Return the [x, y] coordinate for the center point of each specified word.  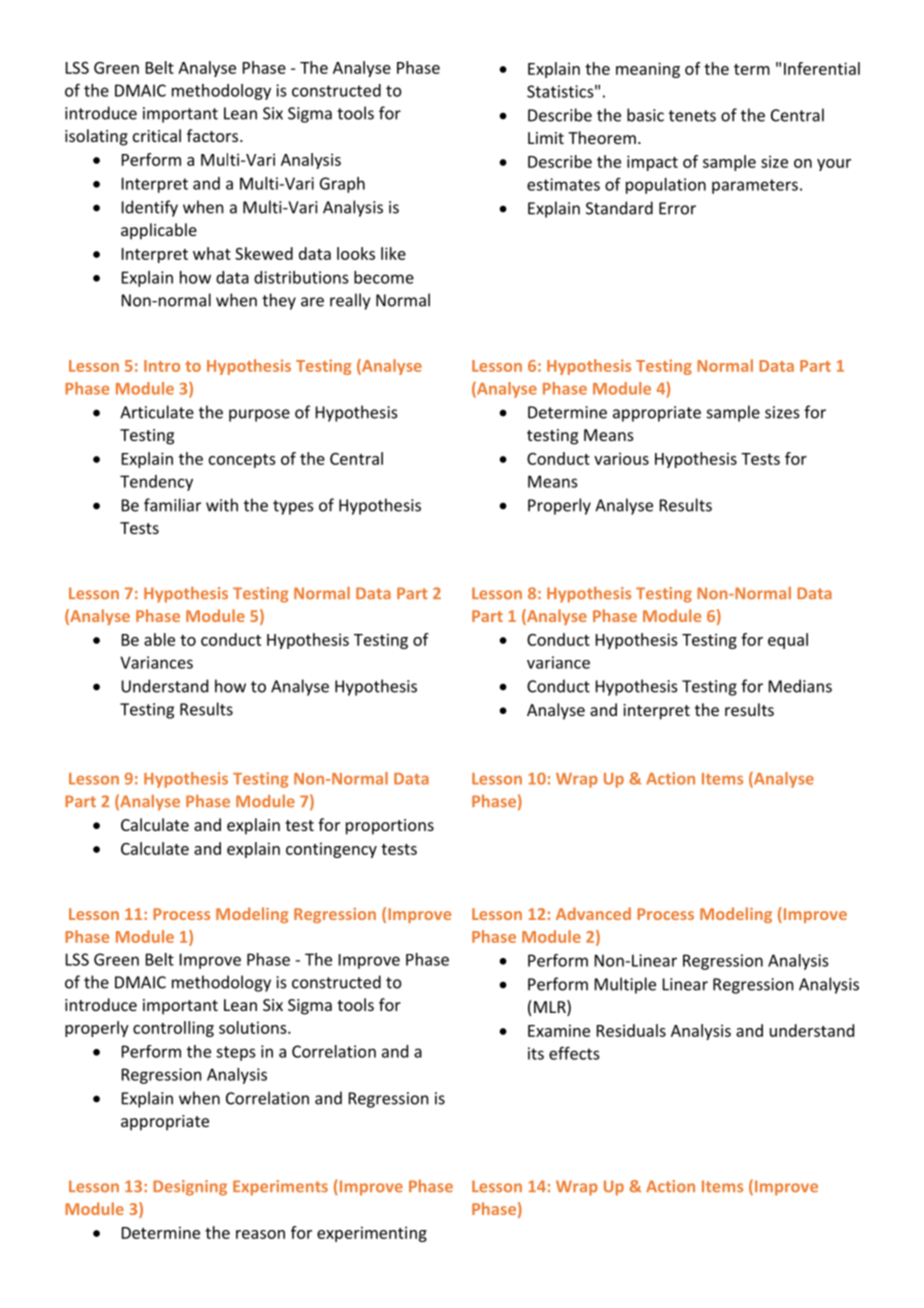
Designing [190, 1188]
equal [788, 641]
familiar [172, 505]
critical [157, 135]
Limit [546, 138]
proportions [390, 827]
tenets [692, 116]
